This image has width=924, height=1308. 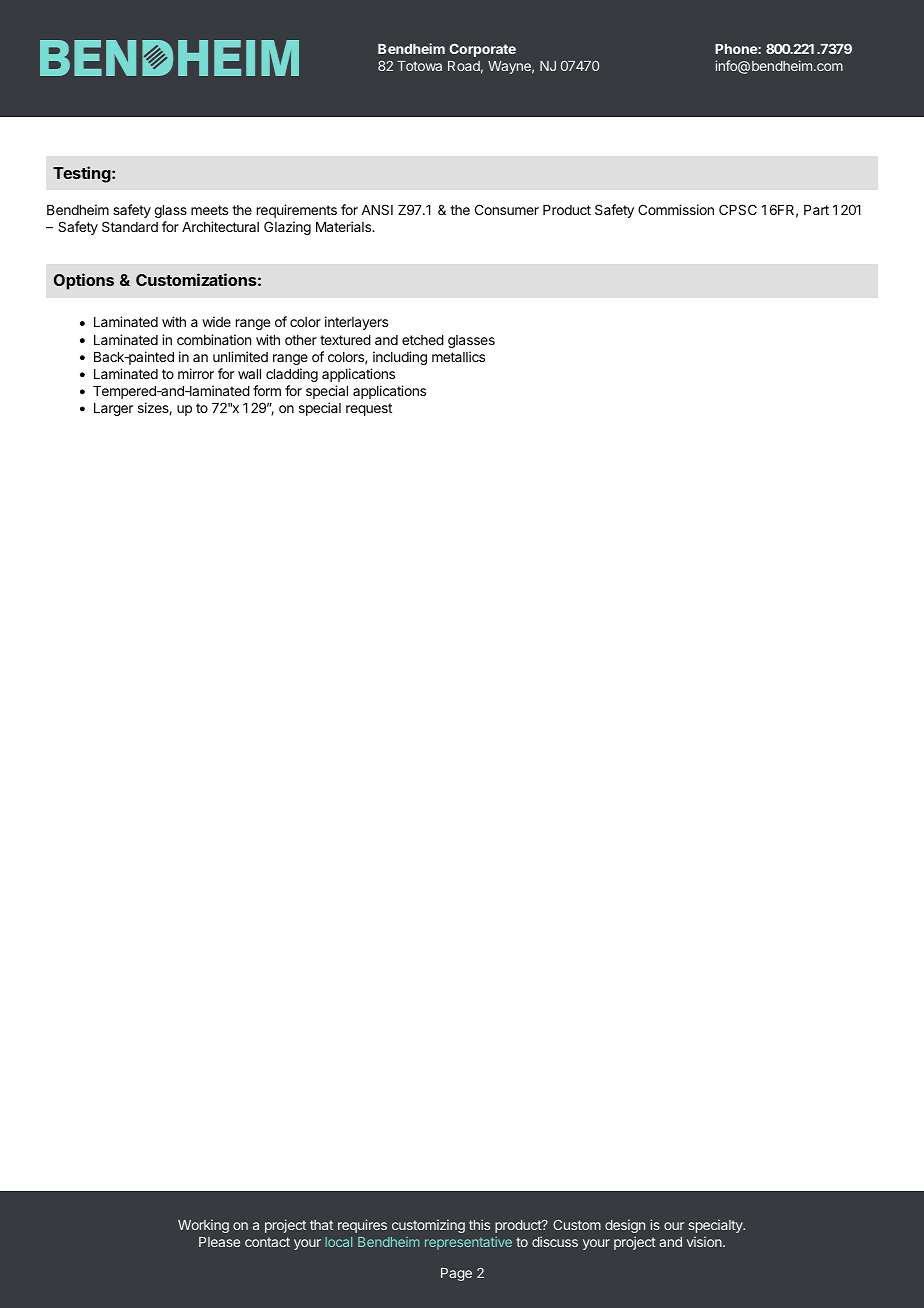 I want to click on Larger, so click(x=113, y=409).
